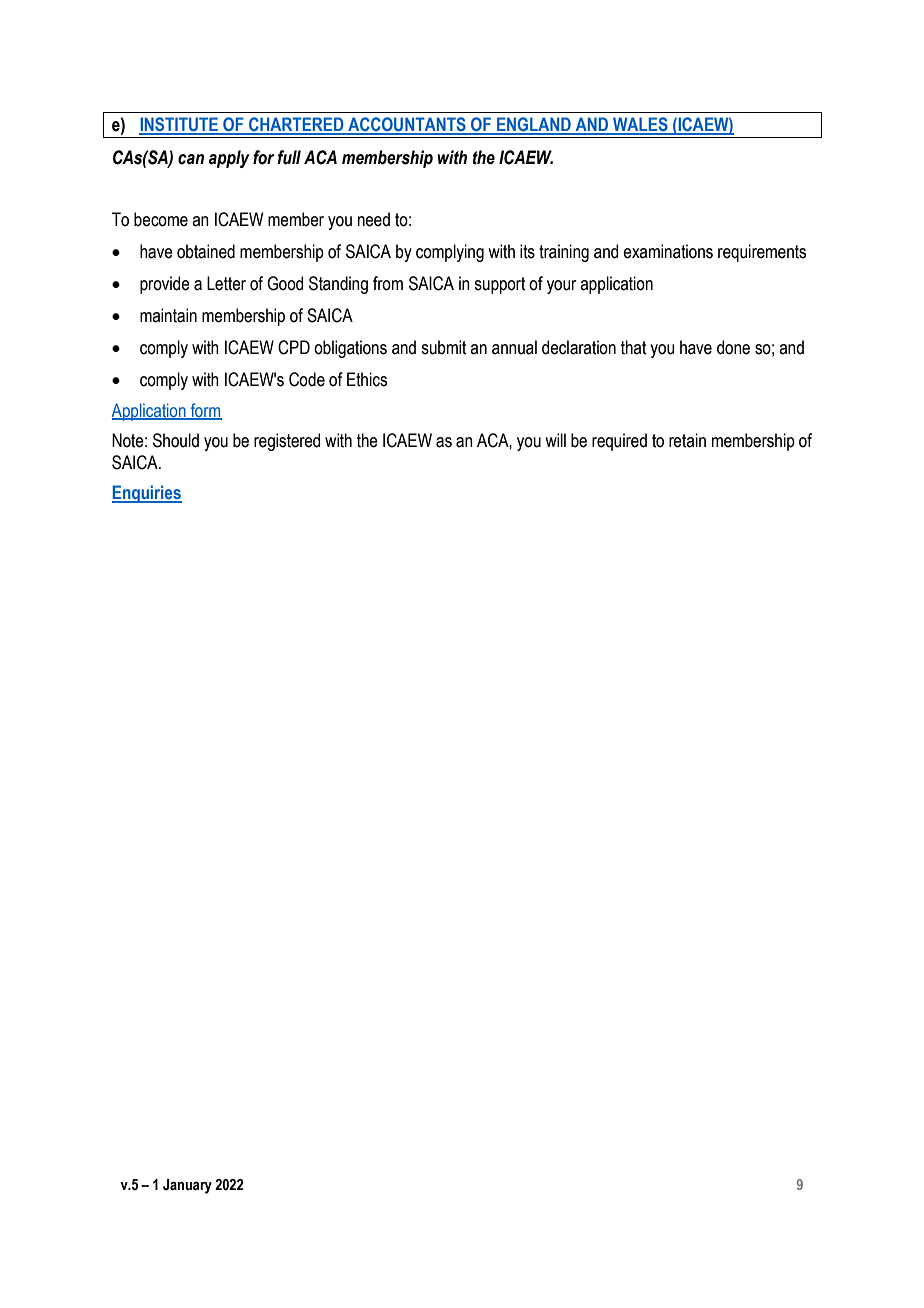  What do you see at coordinates (176, 440) in the screenshot?
I see `Should` at bounding box center [176, 440].
